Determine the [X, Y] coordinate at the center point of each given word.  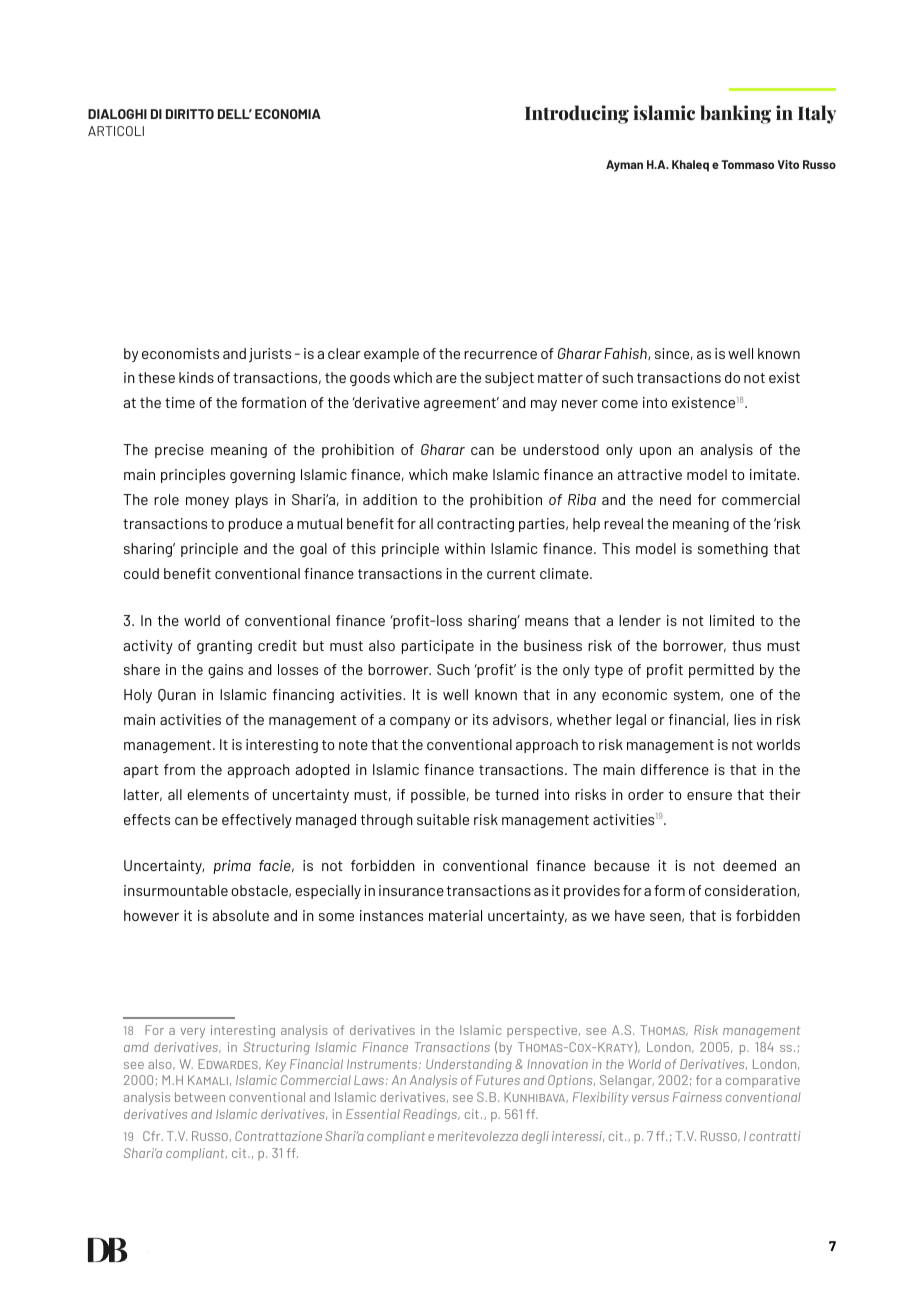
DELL [235, 114]
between [200, 1097]
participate [438, 647]
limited [732, 620]
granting [224, 647]
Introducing [577, 114]
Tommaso [747, 164]
